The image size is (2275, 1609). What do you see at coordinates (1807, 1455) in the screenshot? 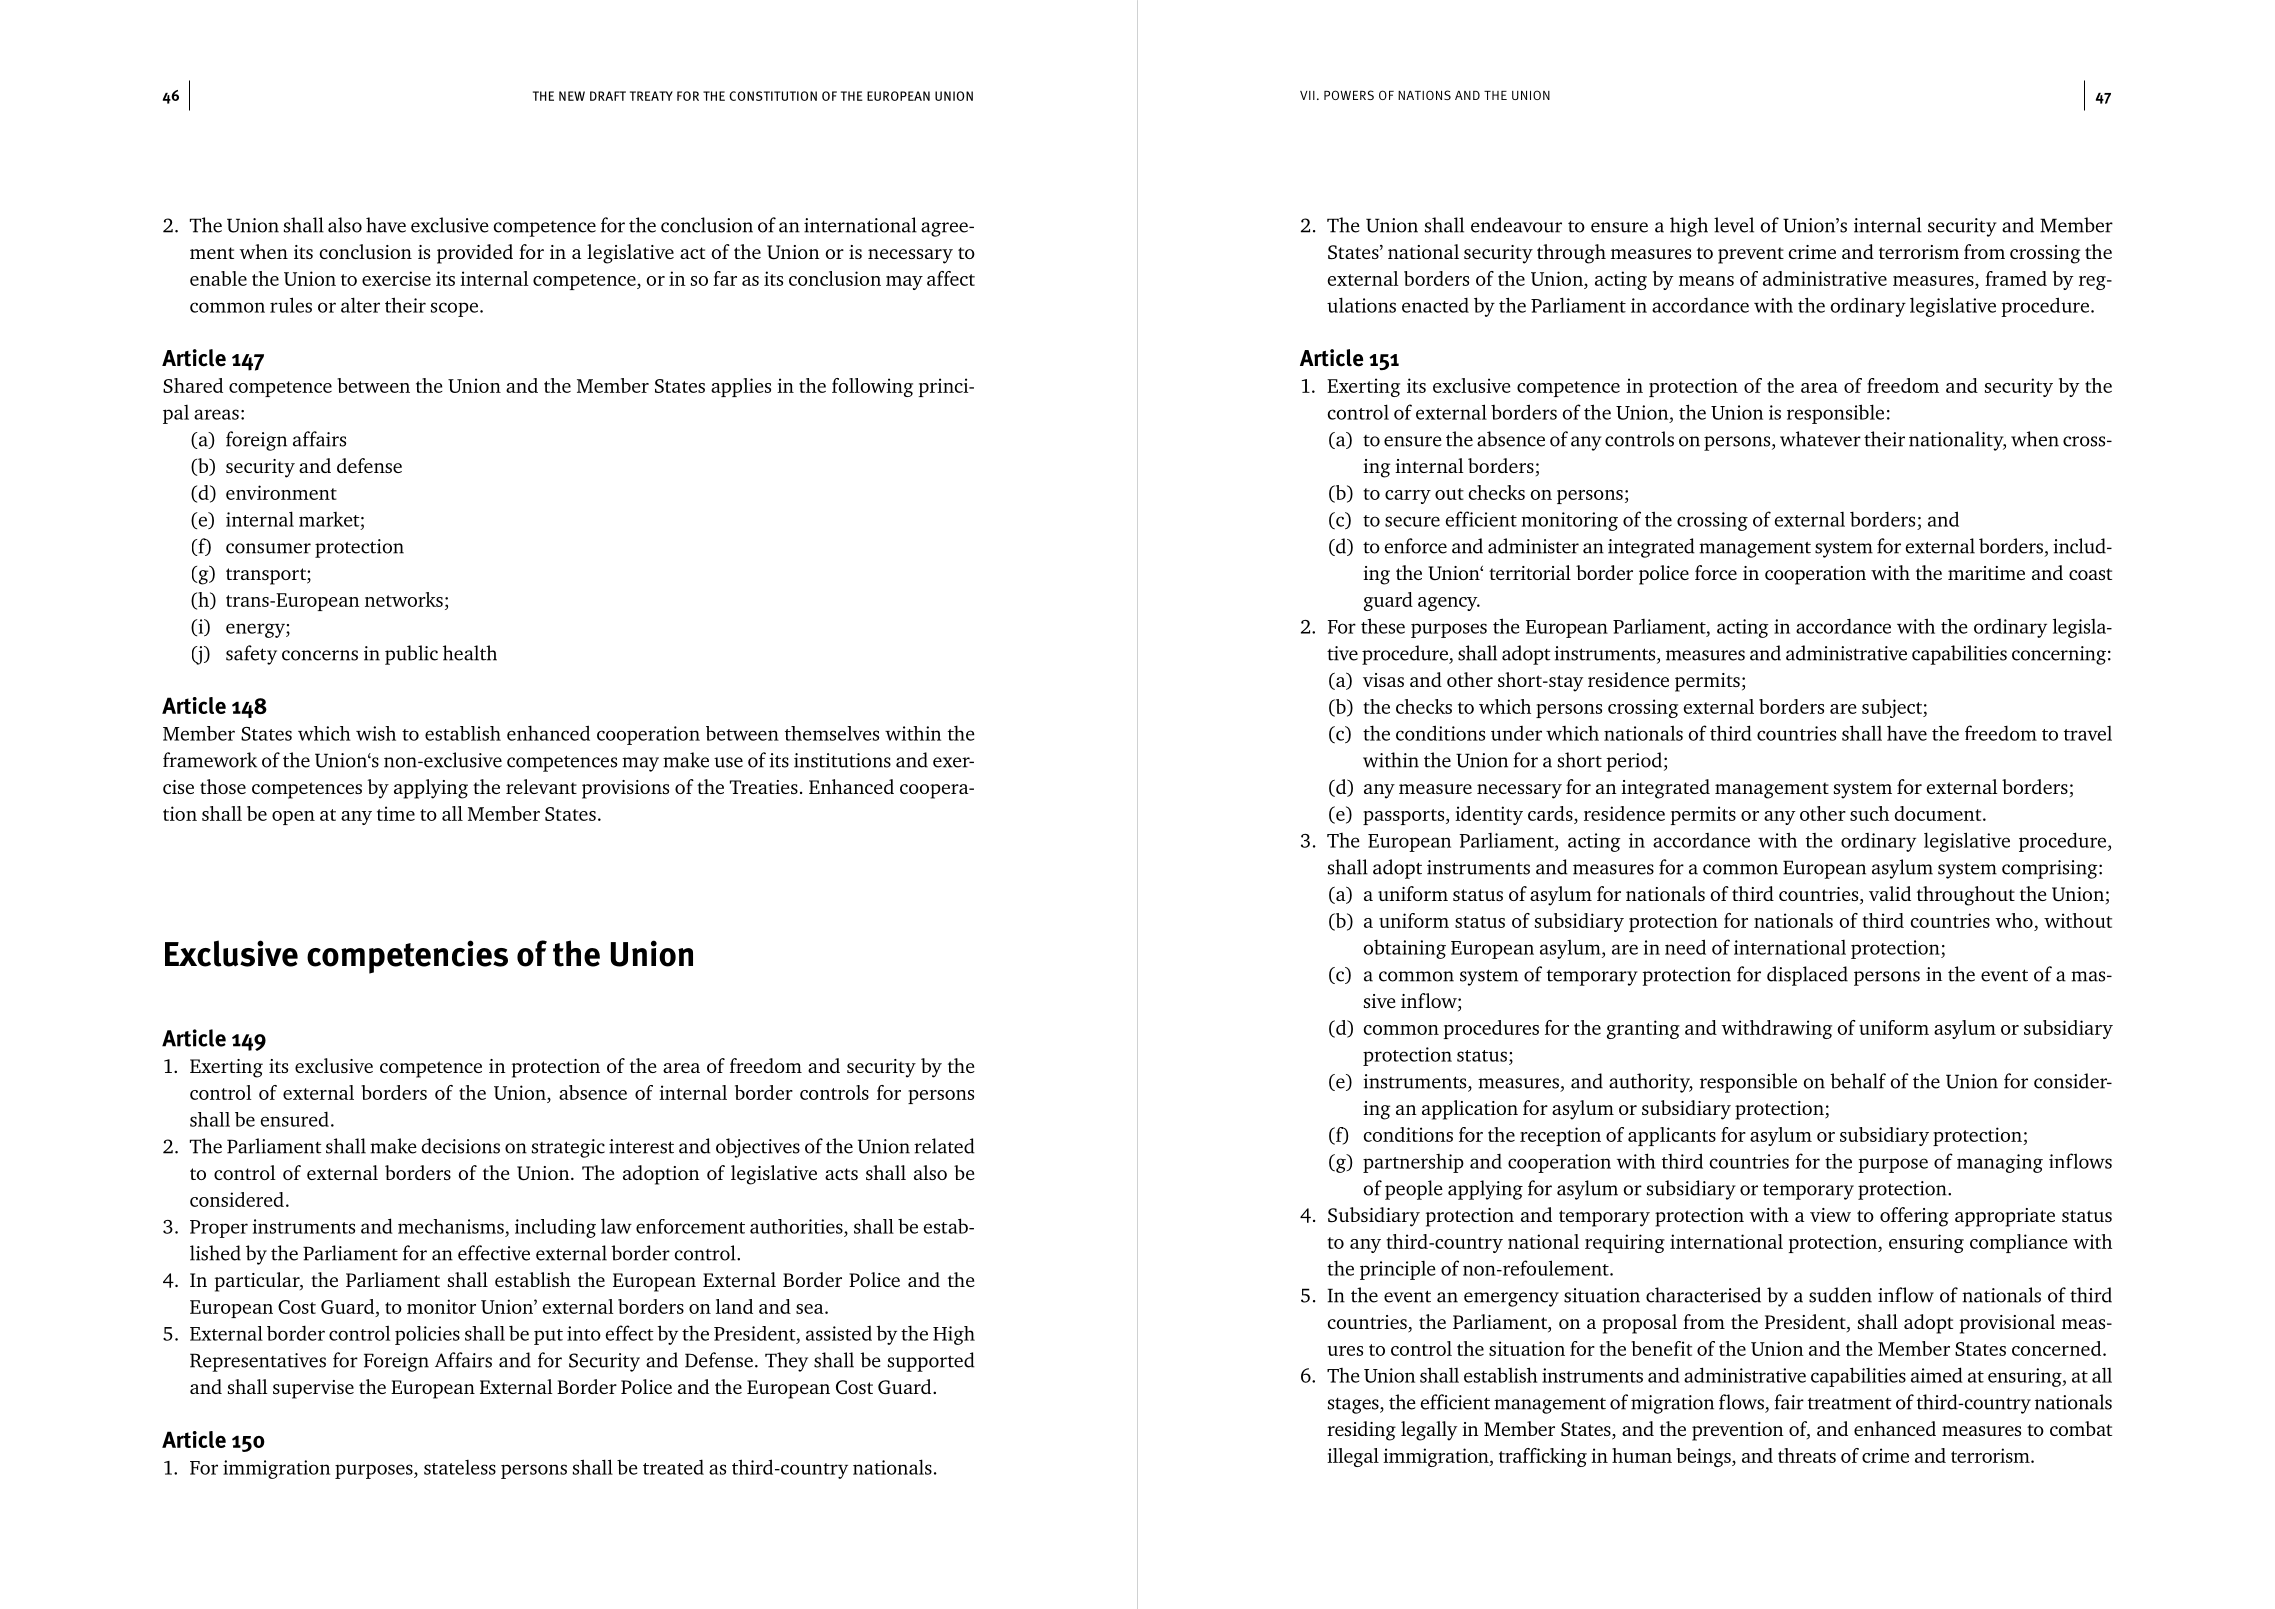
I see `threats` at bounding box center [1807, 1455].
